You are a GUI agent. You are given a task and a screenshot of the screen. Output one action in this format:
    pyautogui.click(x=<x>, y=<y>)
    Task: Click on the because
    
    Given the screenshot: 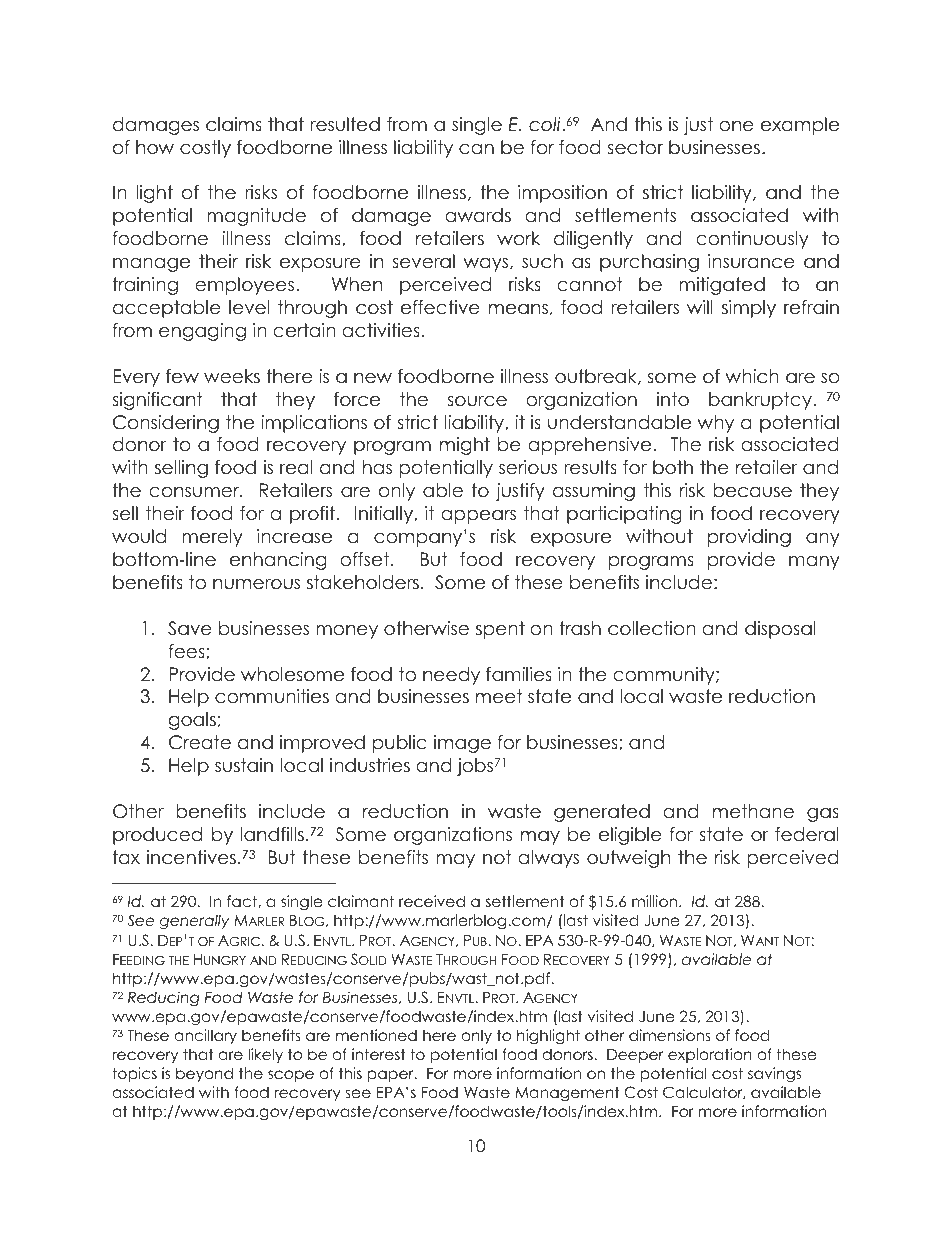 What is the action you would take?
    pyautogui.click(x=752, y=490)
